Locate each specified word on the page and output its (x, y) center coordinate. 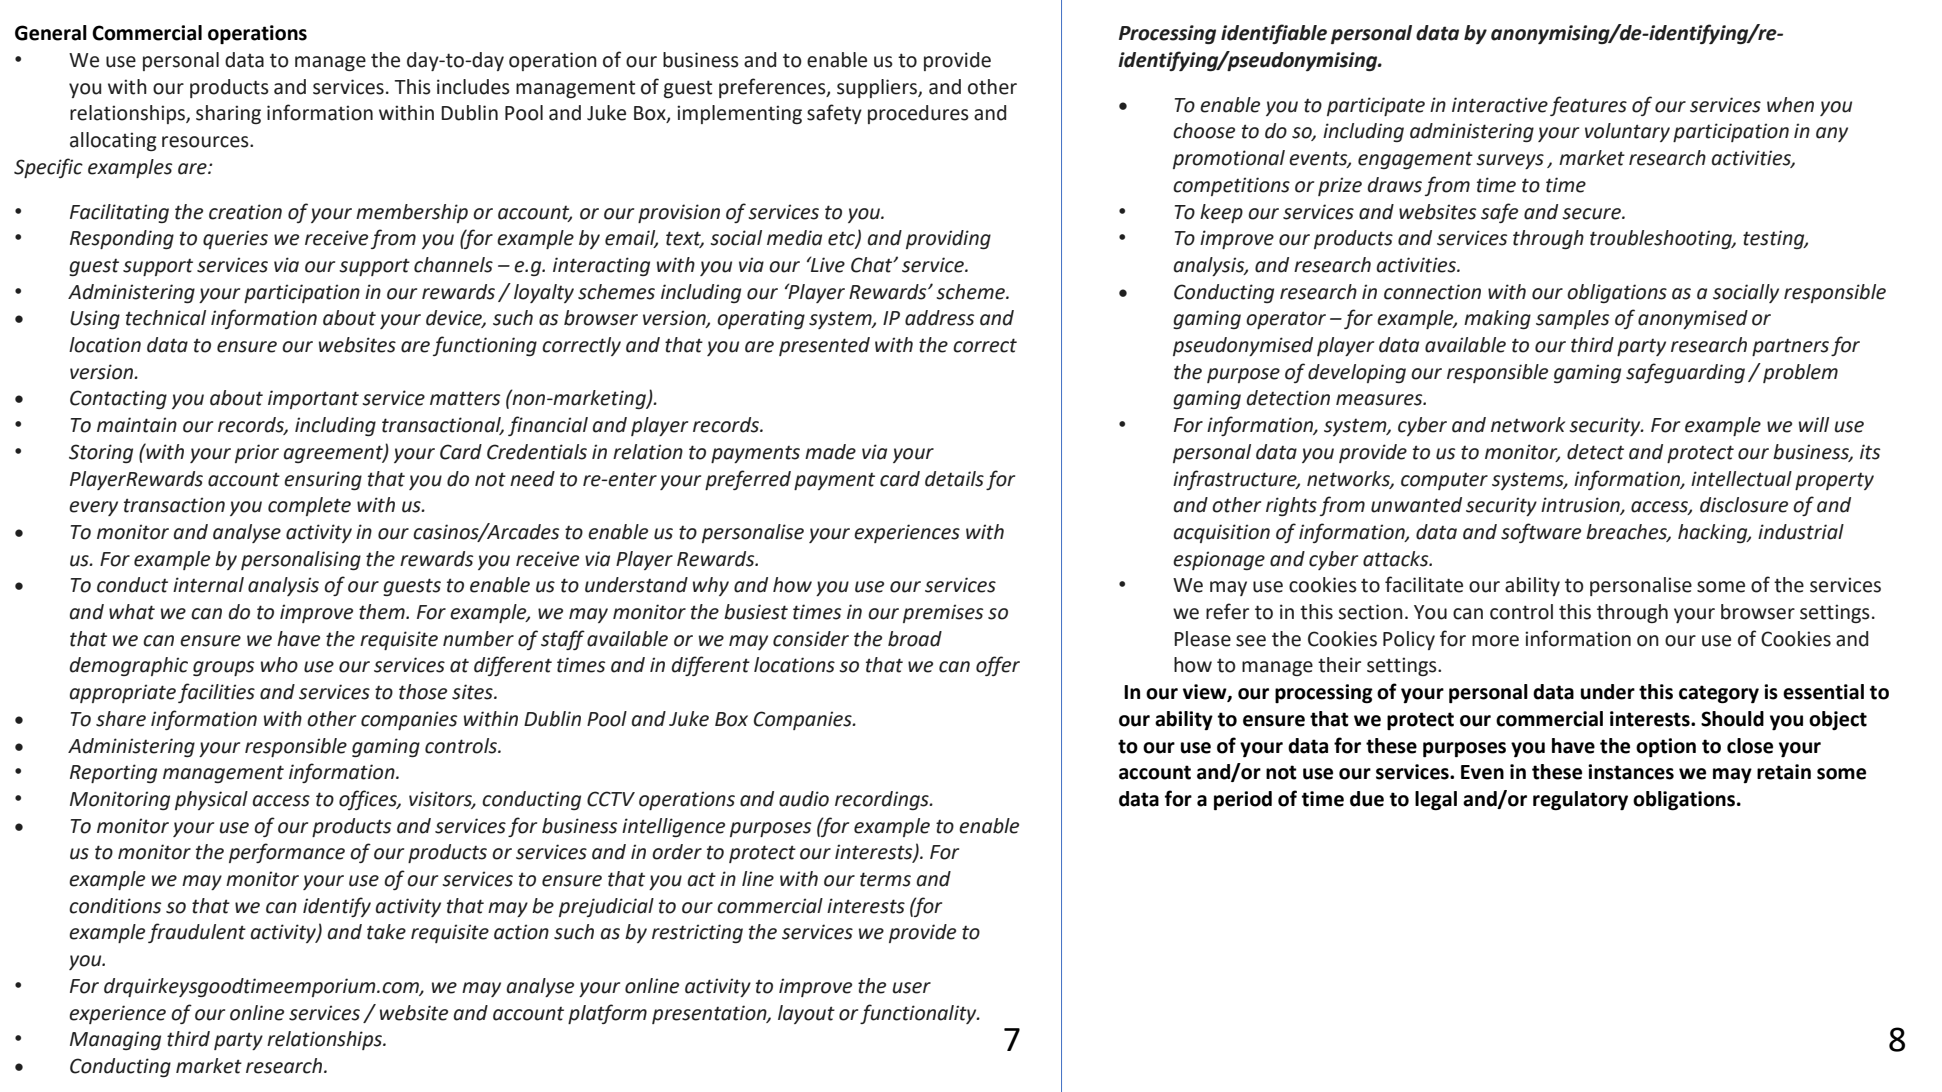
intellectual (1741, 479)
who (279, 665)
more (1495, 641)
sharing (228, 114)
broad (915, 639)
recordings (883, 800)
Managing (115, 1040)
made (830, 452)
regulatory (1580, 801)
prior (257, 453)
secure (1592, 214)
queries (235, 239)
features (1588, 106)
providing (948, 239)
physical (211, 800)
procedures (918, 114)
